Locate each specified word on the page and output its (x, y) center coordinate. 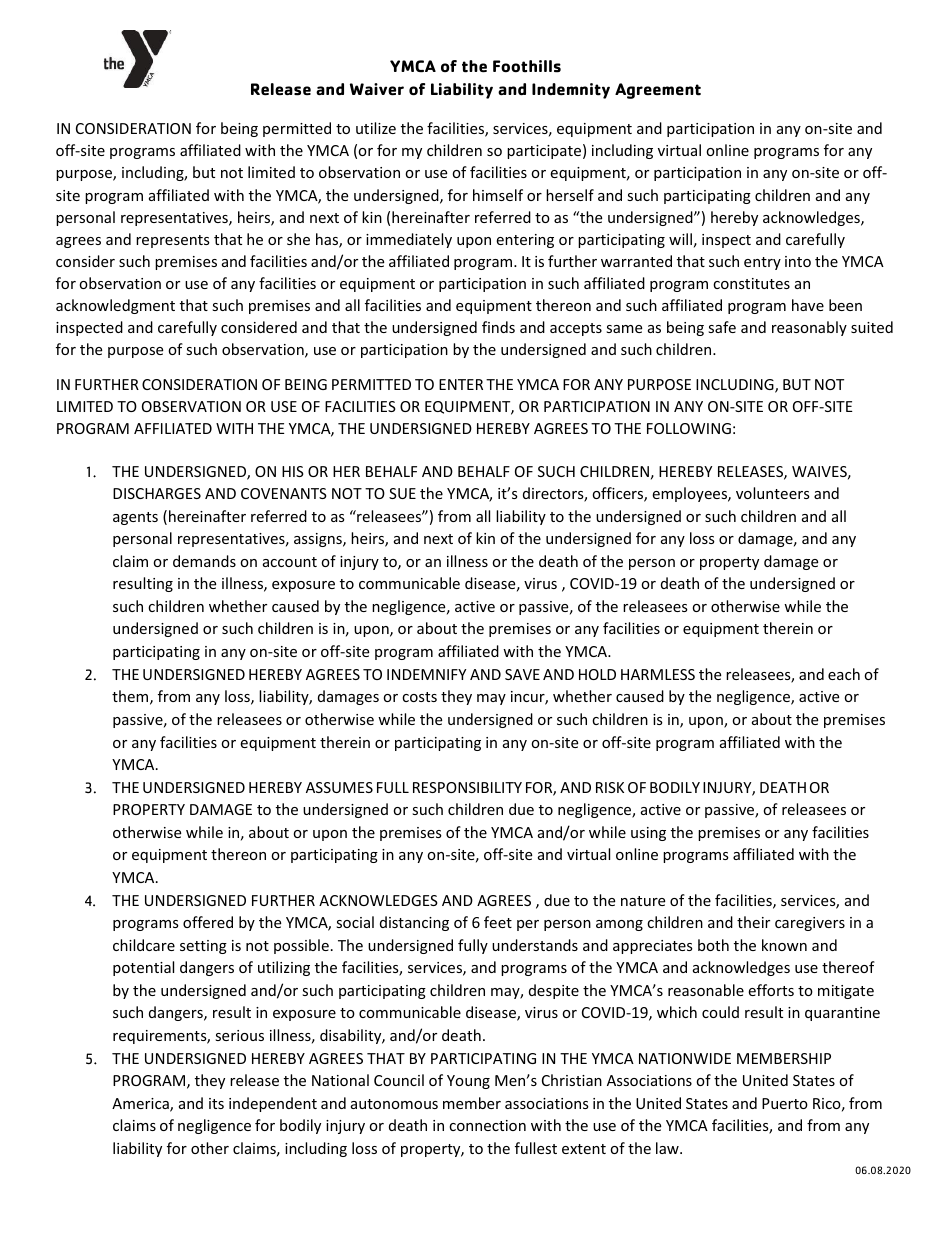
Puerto (785, 1103)
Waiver (377, 89)
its (216, 1103)
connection (487, 1125)
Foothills (527, 66)
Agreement (658, 91)
